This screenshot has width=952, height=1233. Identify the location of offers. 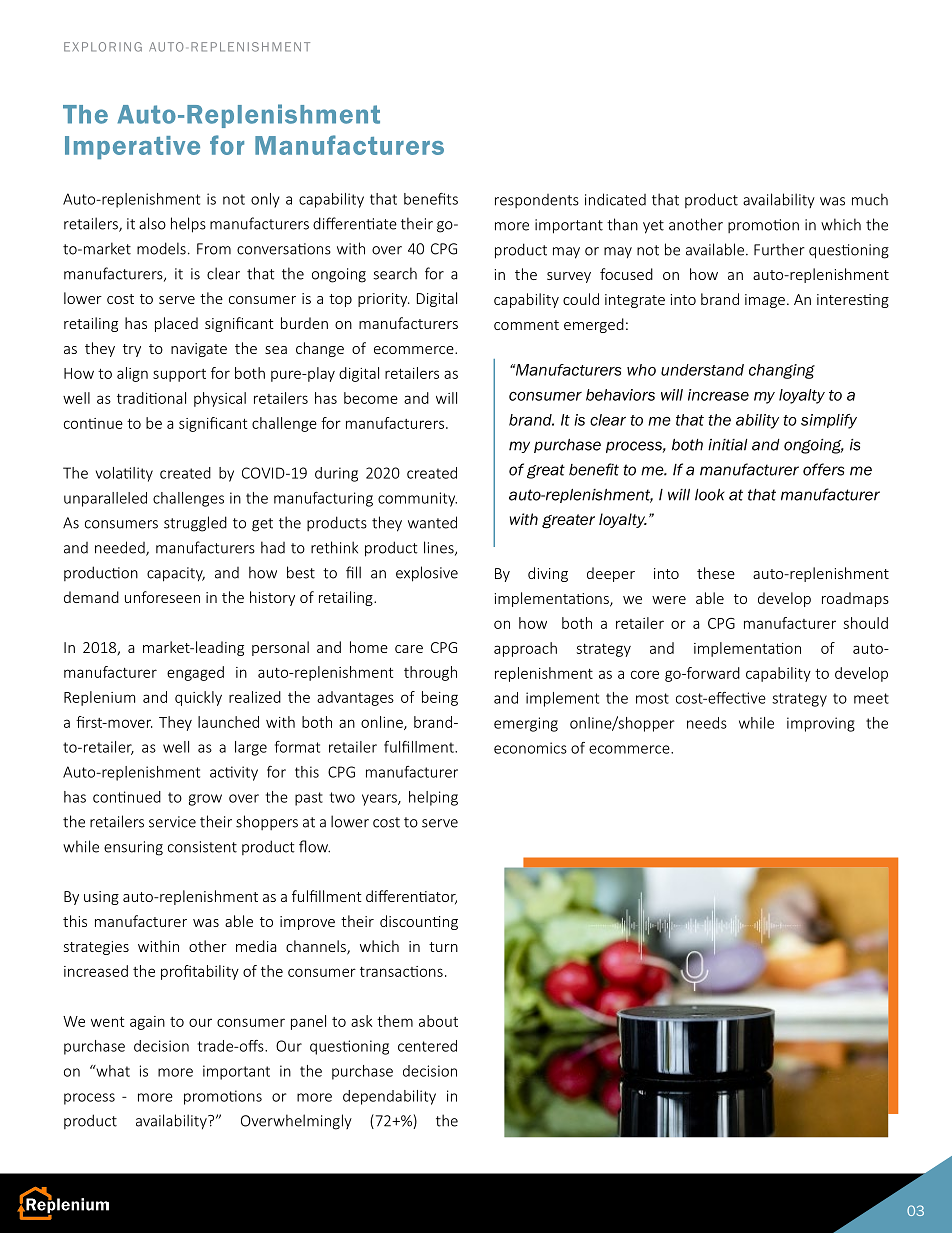
(823, 469).
